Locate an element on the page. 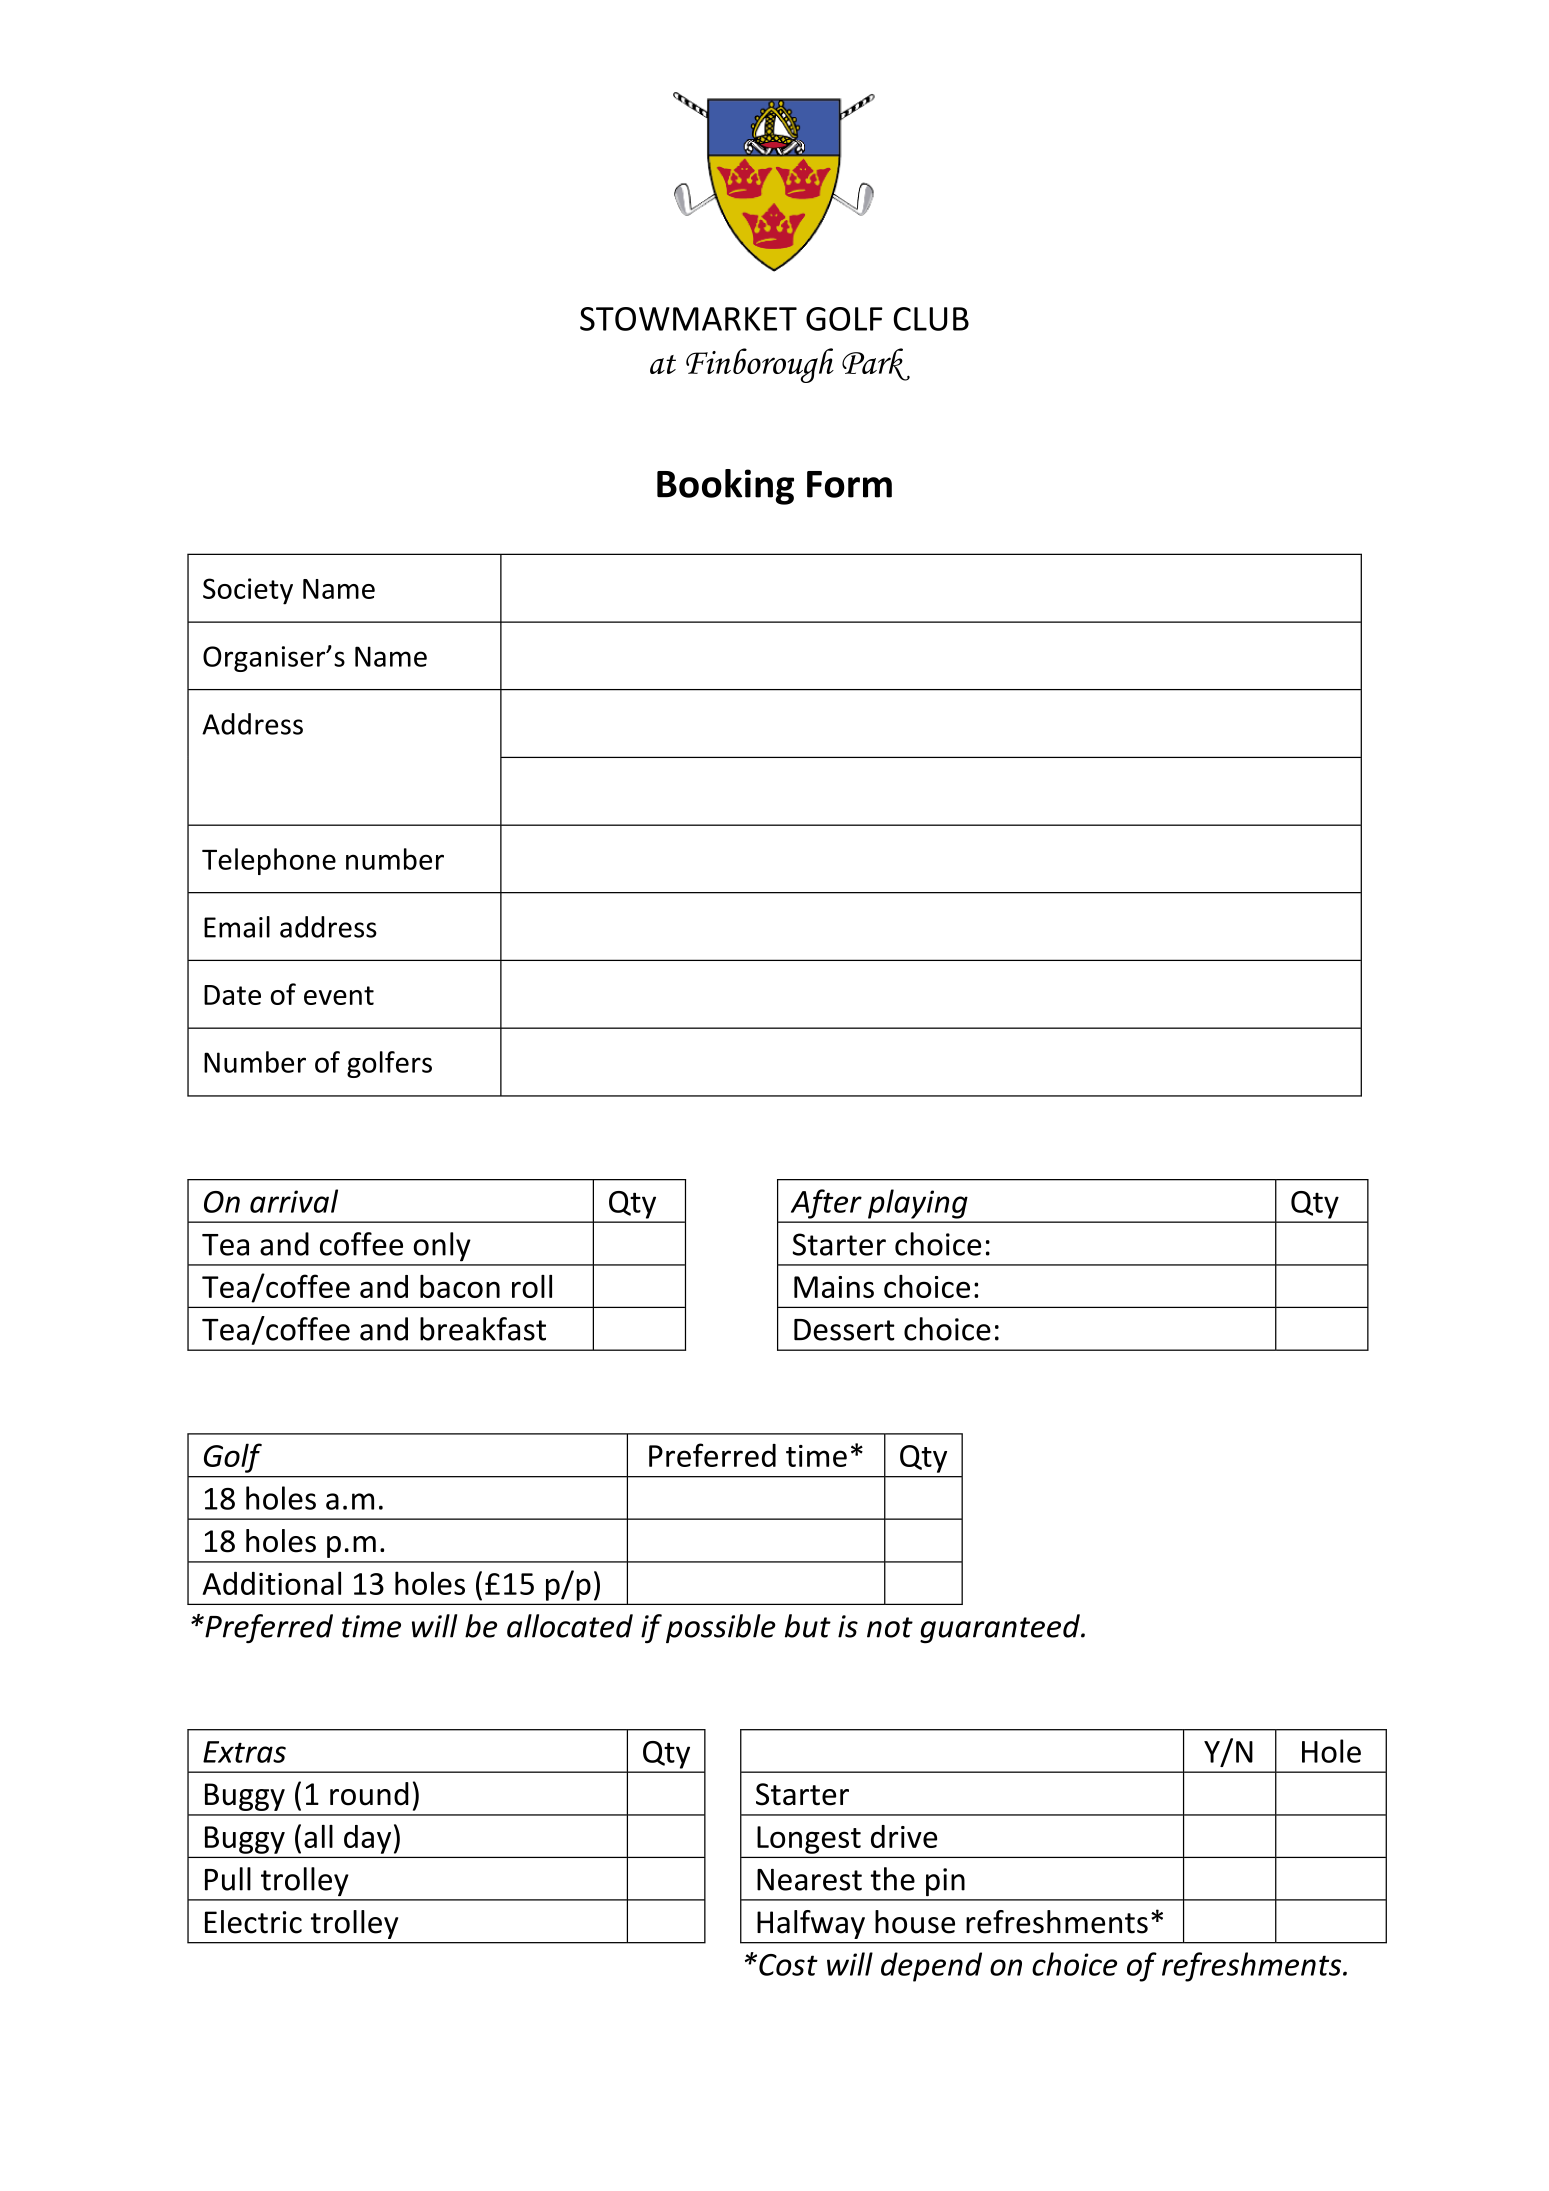 This page has width=1549, height=2191. Electric is located at coordinates (253, 1922).
